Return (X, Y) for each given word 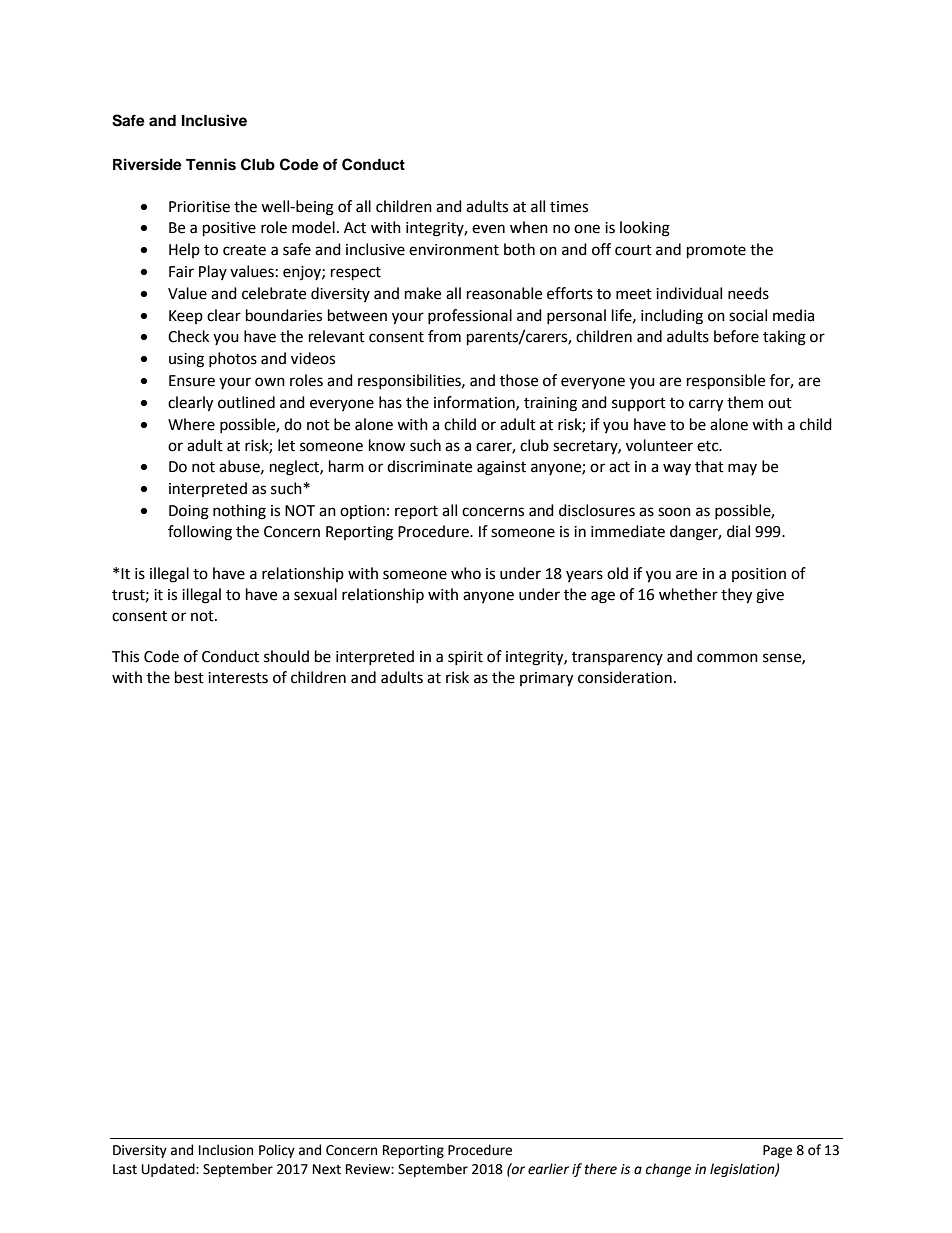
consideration (625, 677)
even (488, 229)
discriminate (429, 466)
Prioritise (199, 207)
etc (709, 446)
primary (546, 679)
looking (645, 229)
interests (238, 678)
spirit (465, 658)
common (727, 658)
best (189, 677)
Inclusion (226, 1150)
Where (191, 424)
